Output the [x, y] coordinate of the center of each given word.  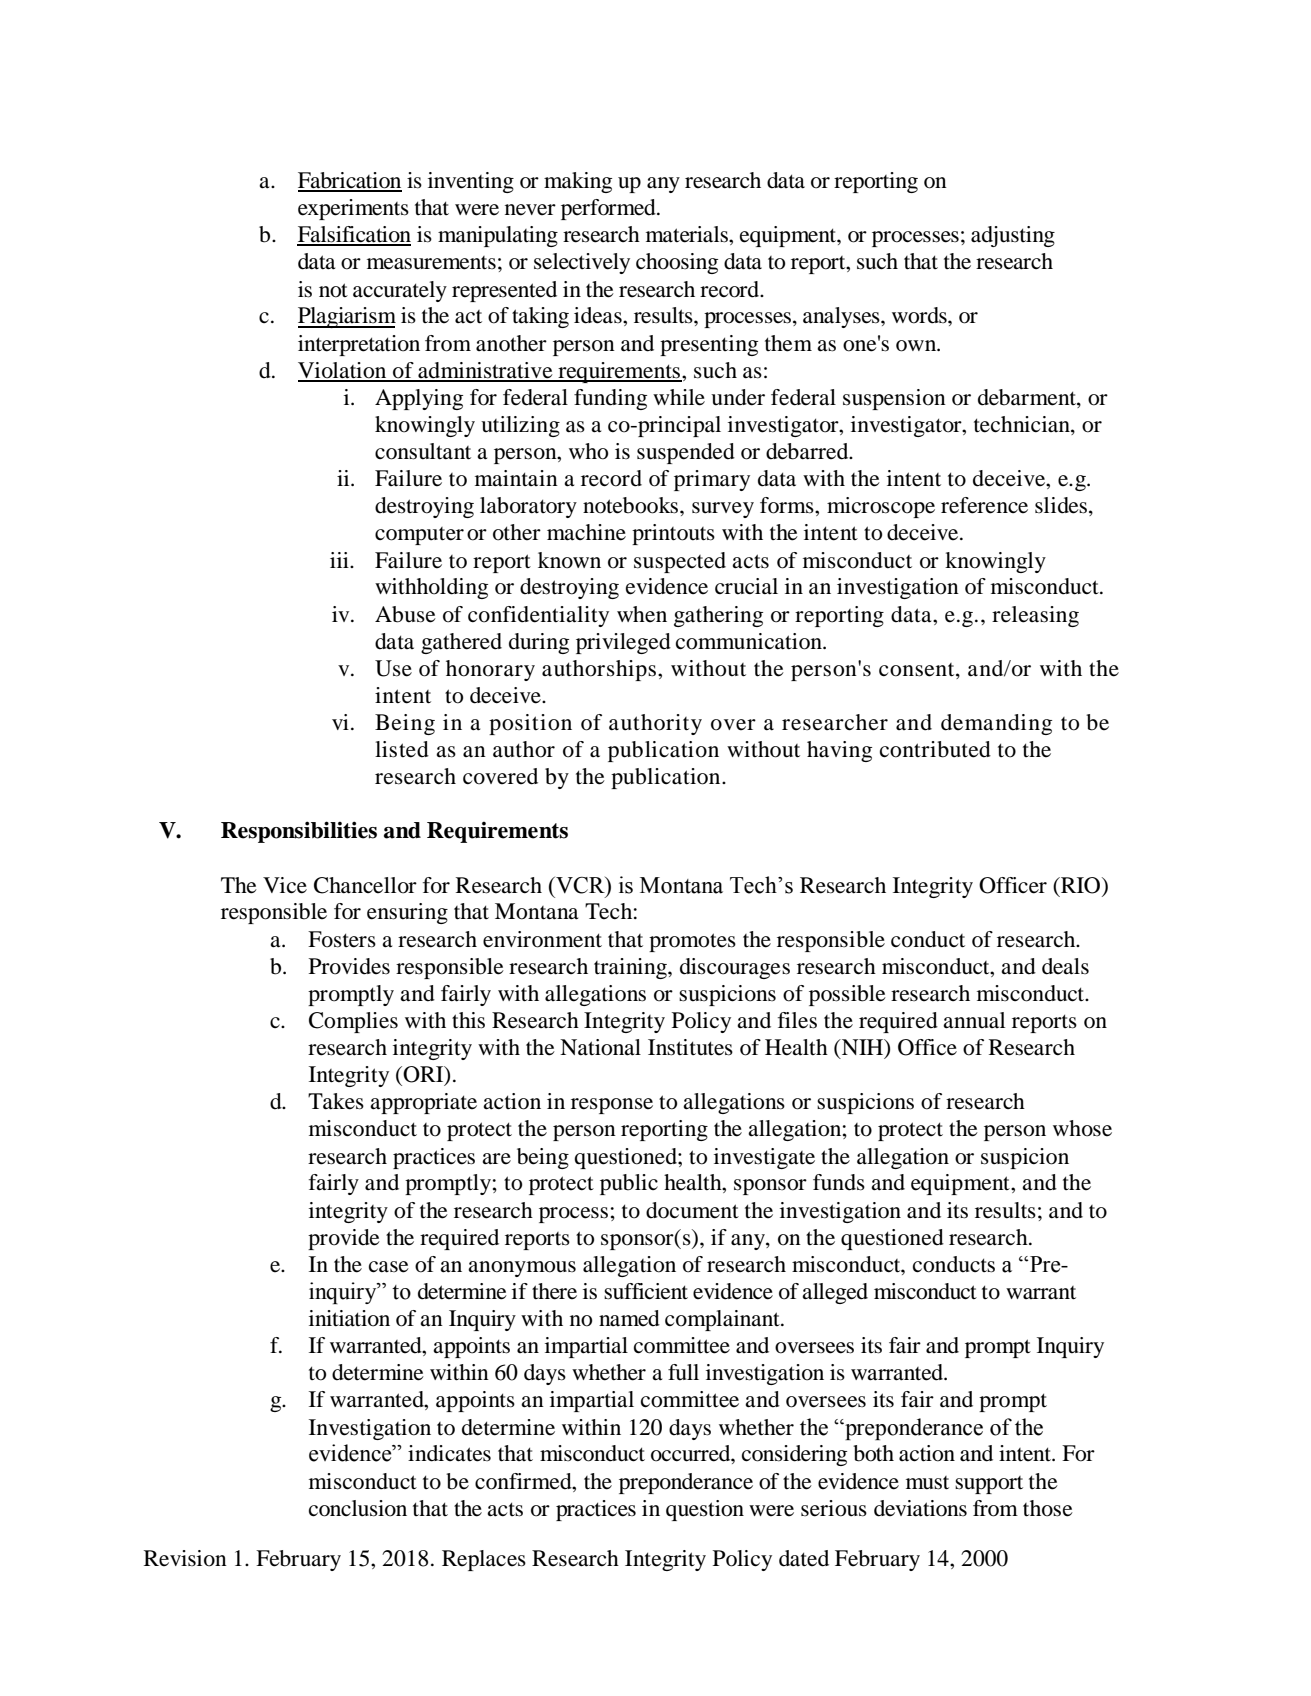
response [612, 1106]
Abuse [405, 614]
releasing [1035, 616]
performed [609, 209]
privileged [623, 643]
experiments [353, 209]
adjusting [1013, 236]
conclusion [358, 1508]
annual [974, 1020]
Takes [336, 1101]
